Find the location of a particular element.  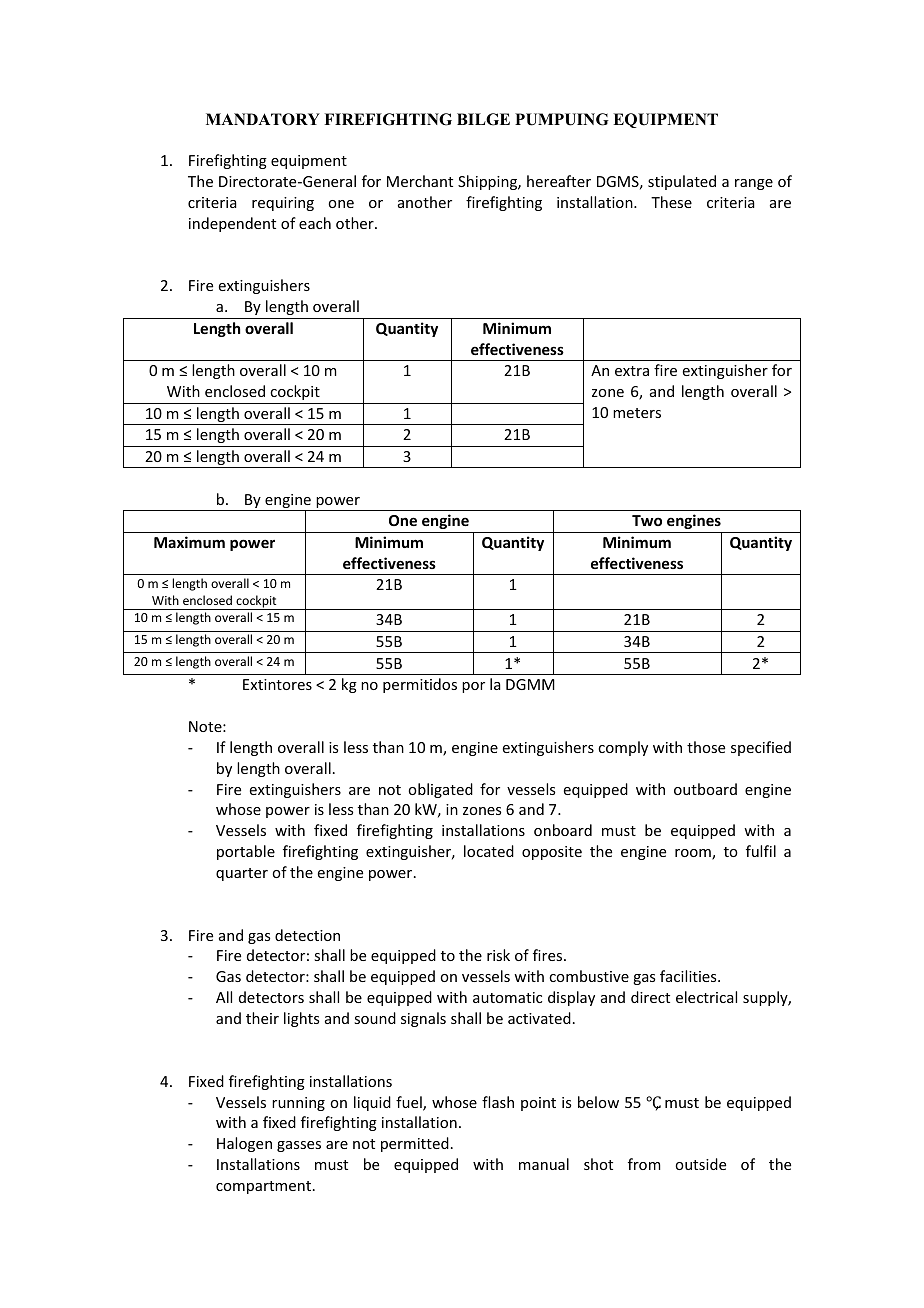

stipulated is located at coordinates (682, 182).
